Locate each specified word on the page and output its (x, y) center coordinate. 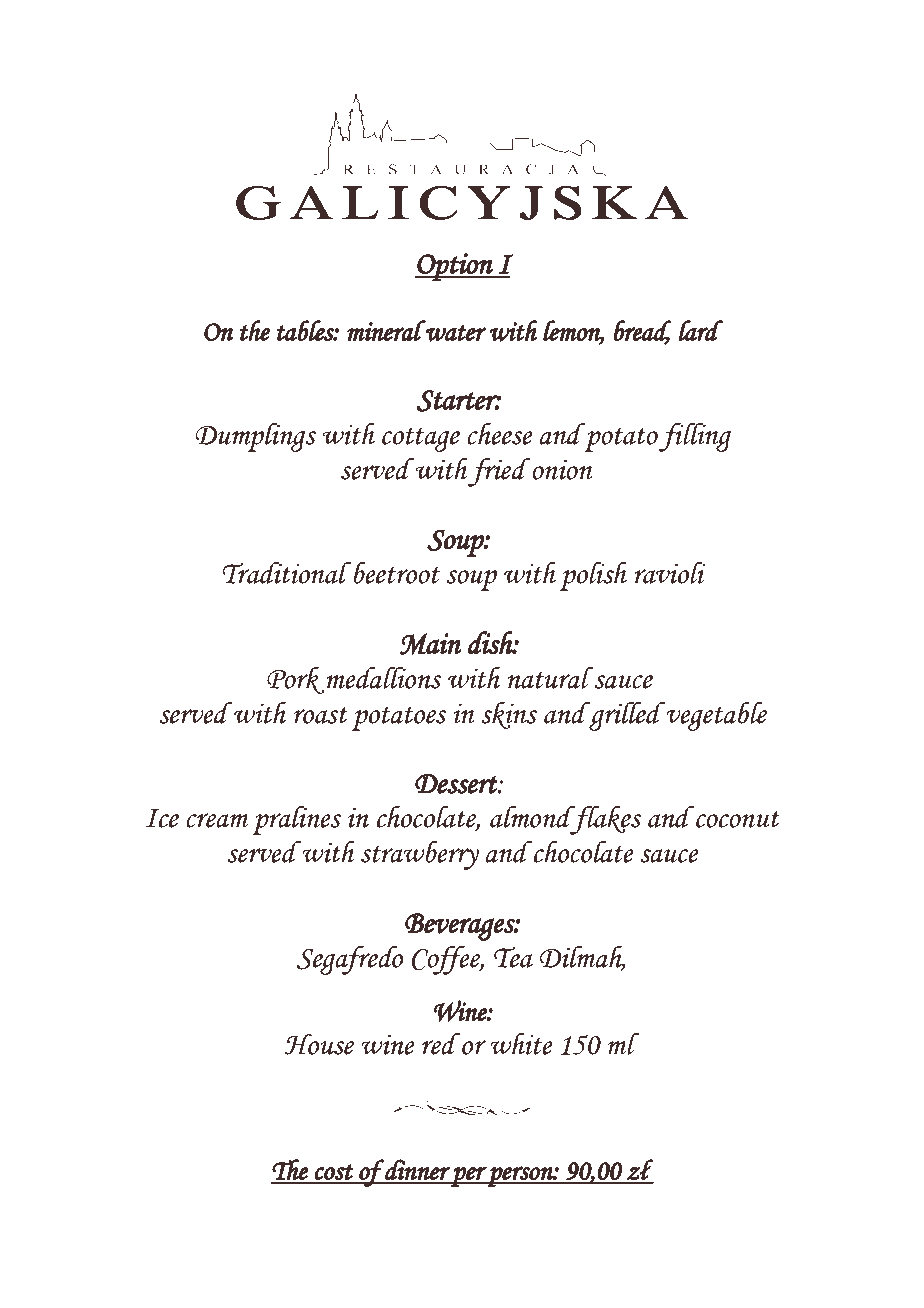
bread (643, 331)
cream (217, 820)
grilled (626, 716)
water (456, 333)
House (319, 1044)
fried (499, 472)
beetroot (397, 572)
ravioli (670, 572)
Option (455, 267)
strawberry (420, 855)
